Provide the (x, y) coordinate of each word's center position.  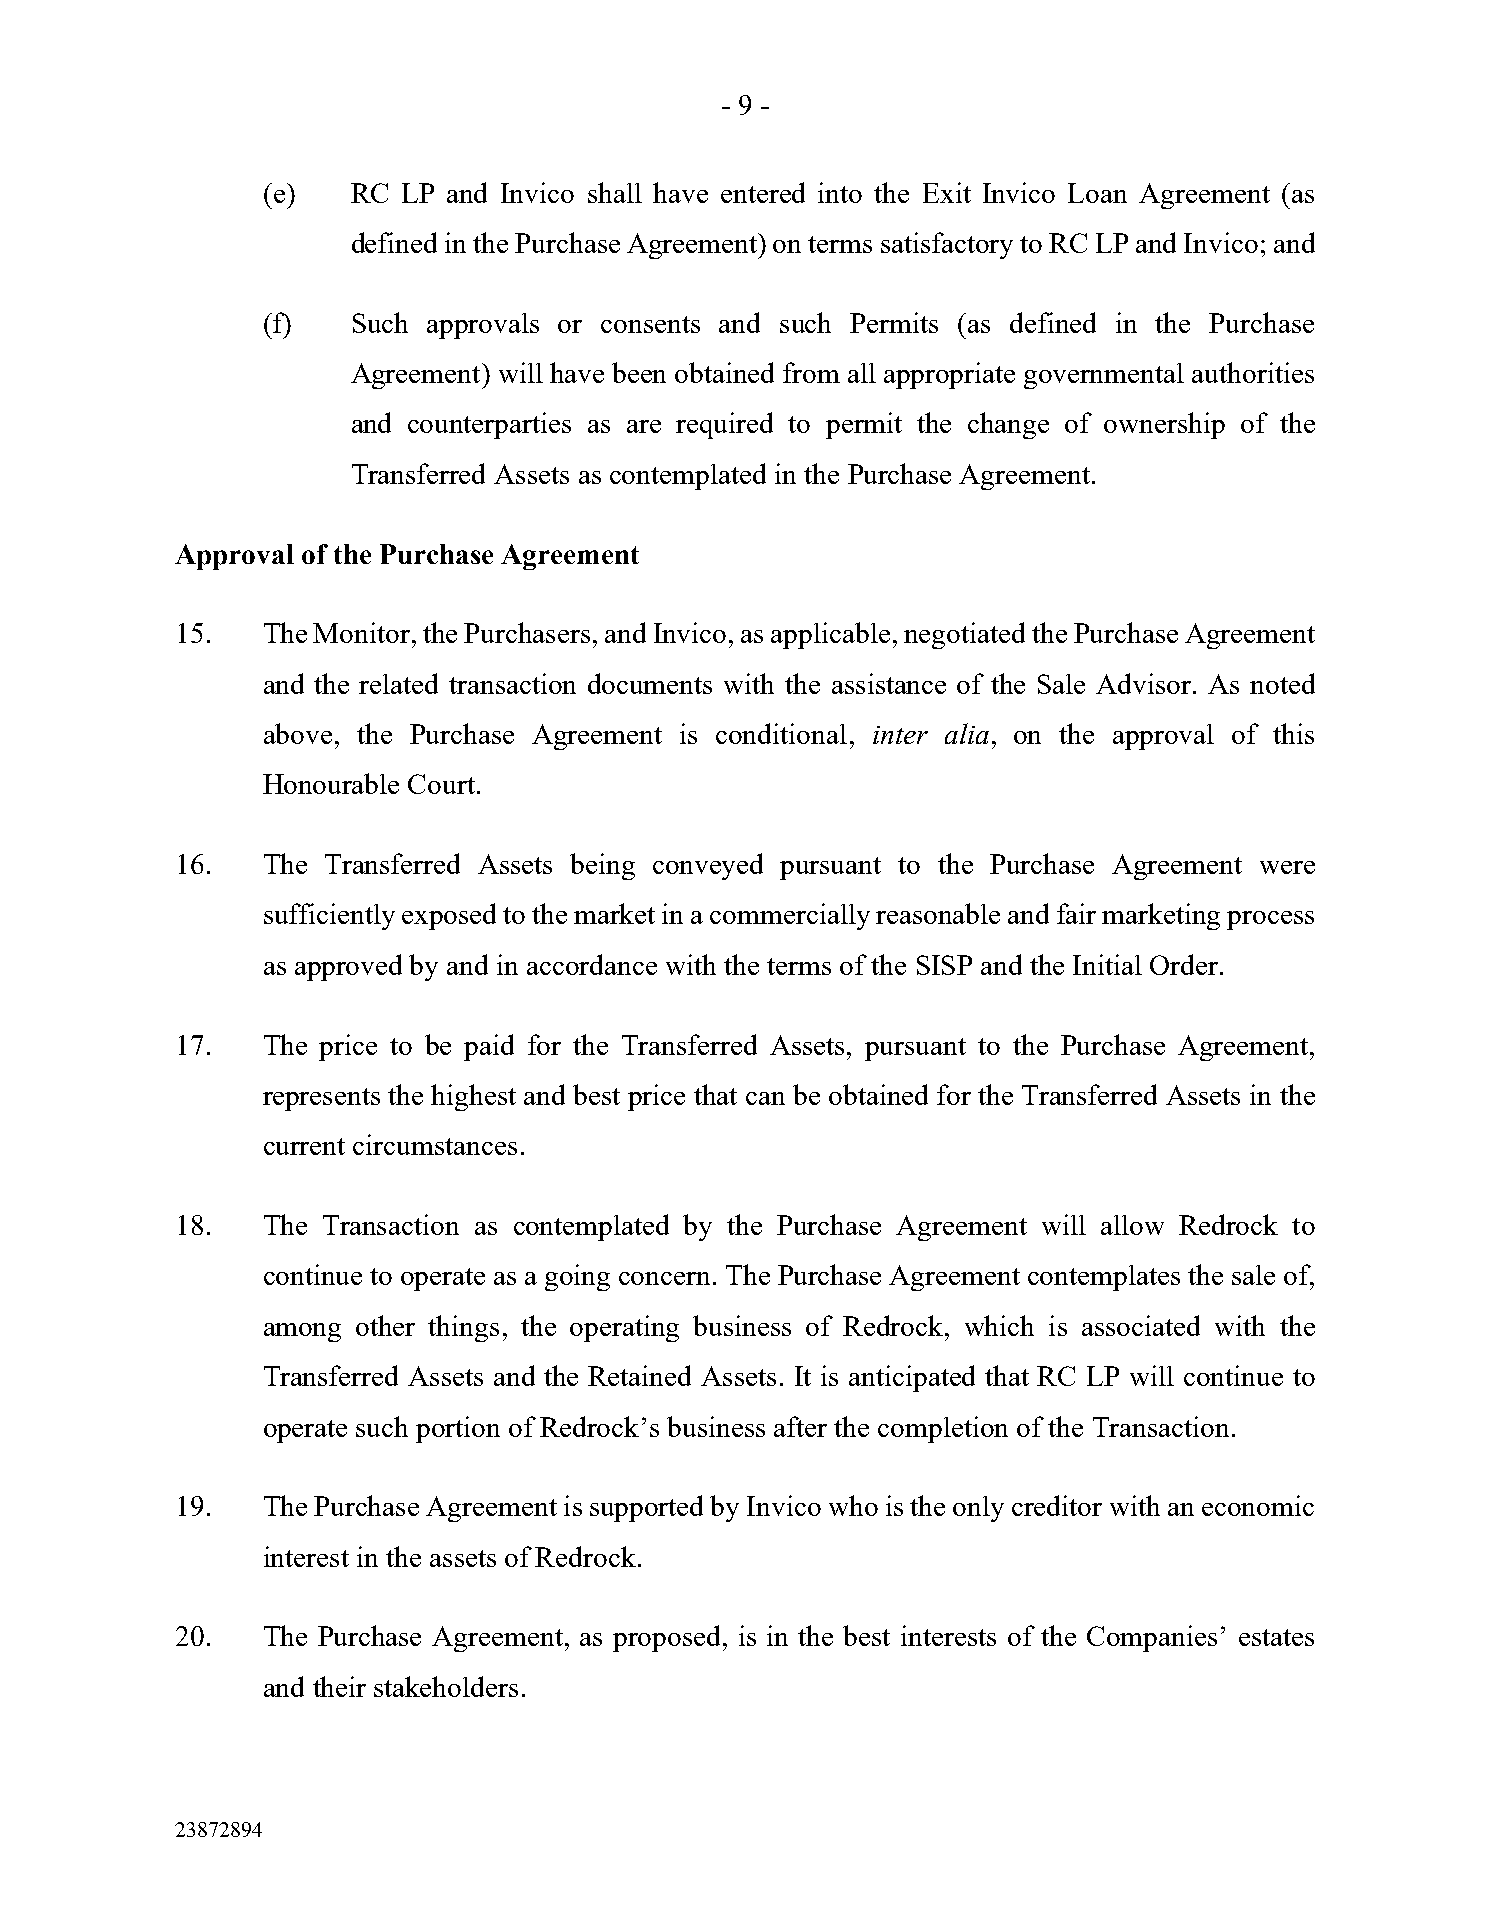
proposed (666, 1638)
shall (615, 192)
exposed (449, 916)
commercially (790, 916)
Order (1185, 964)
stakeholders (446, 1686)
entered (763, 192)
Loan (1097, 193)
